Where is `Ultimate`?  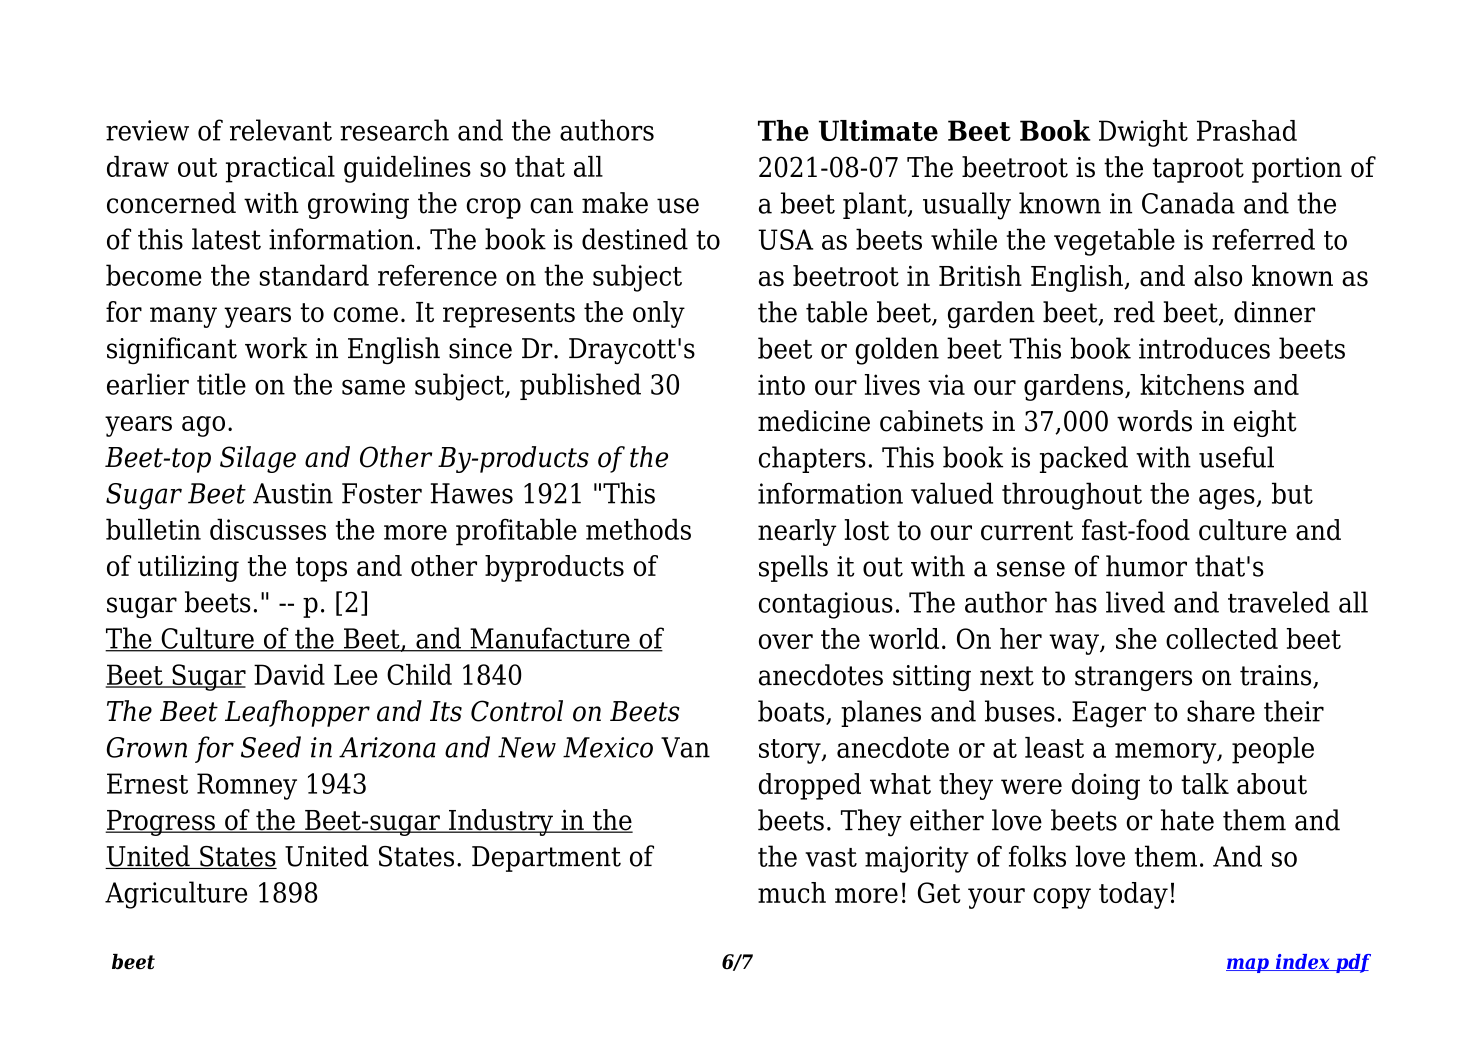
Ultimate is located at coordinates (878, 130).
